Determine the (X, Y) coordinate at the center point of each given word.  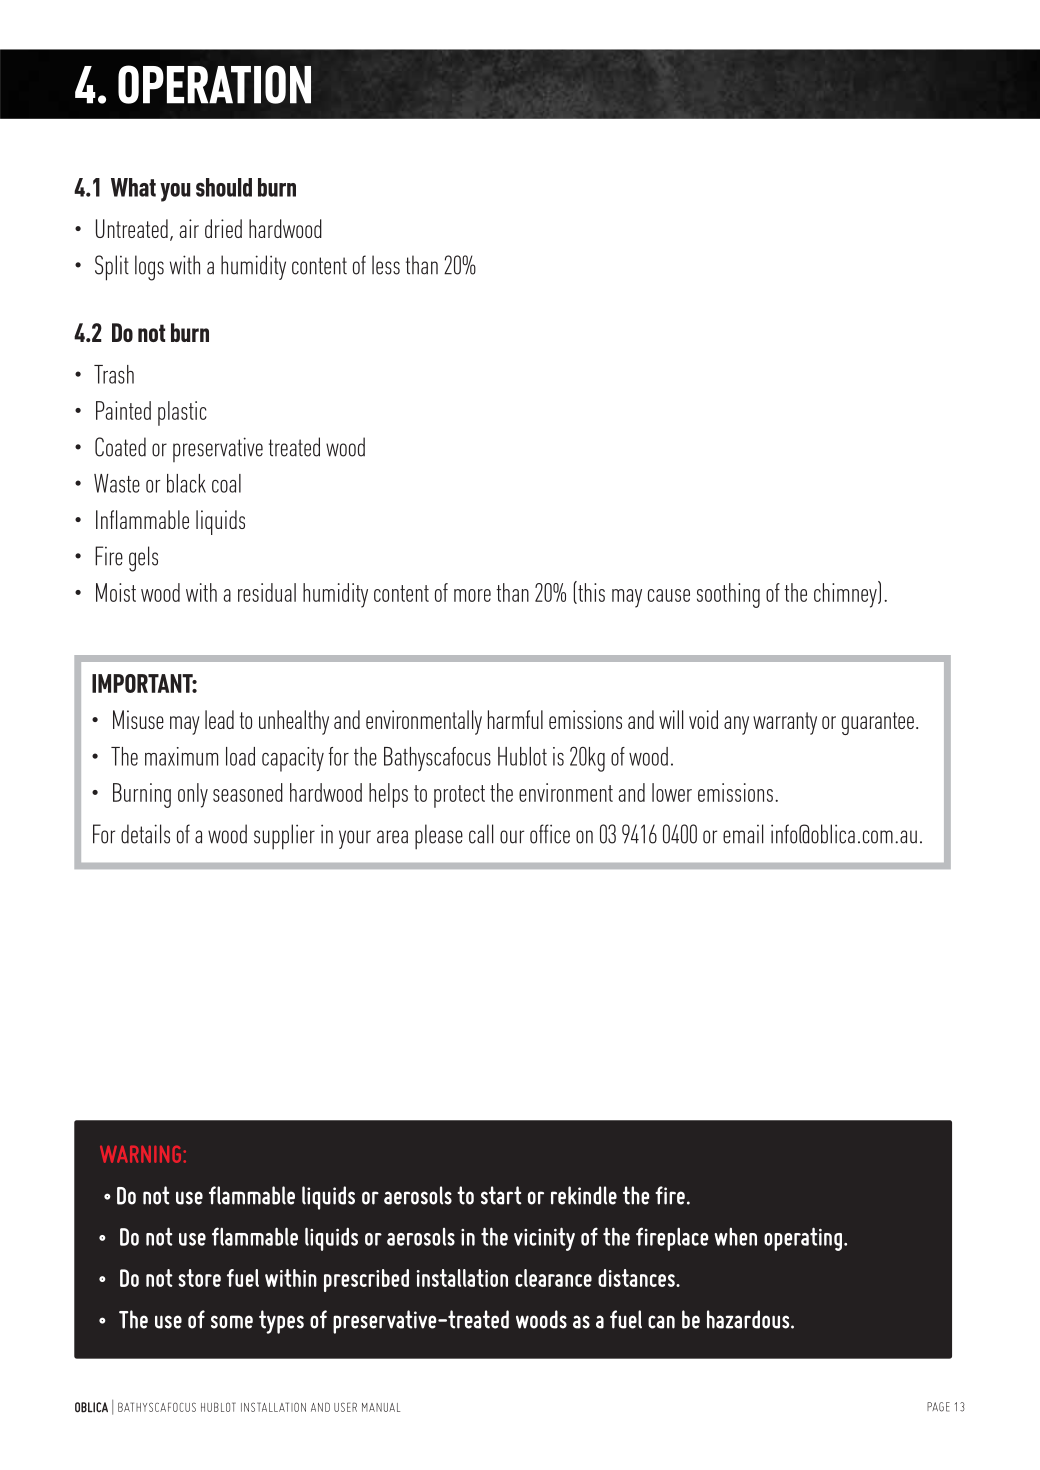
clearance (553, 1278)
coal (226, 483)
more (472, 595)
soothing (728, 595)
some (232, 1322)
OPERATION (214, 84)
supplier (284, 837)
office (550, 834)
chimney (846, 594)
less (386, 265)
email (743, 834)
